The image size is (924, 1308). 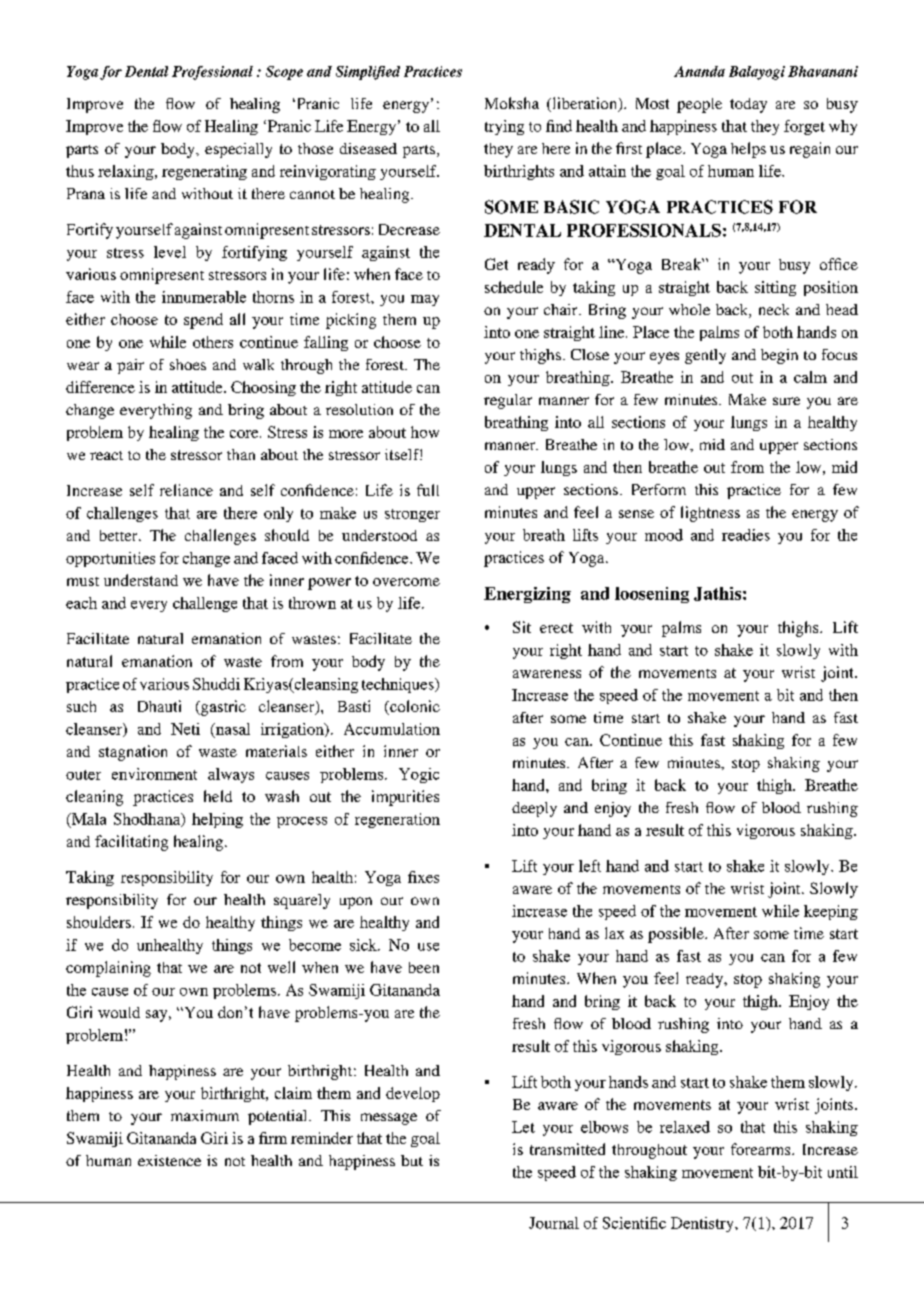 I want to click on but, so click(x=412, y=1160).
